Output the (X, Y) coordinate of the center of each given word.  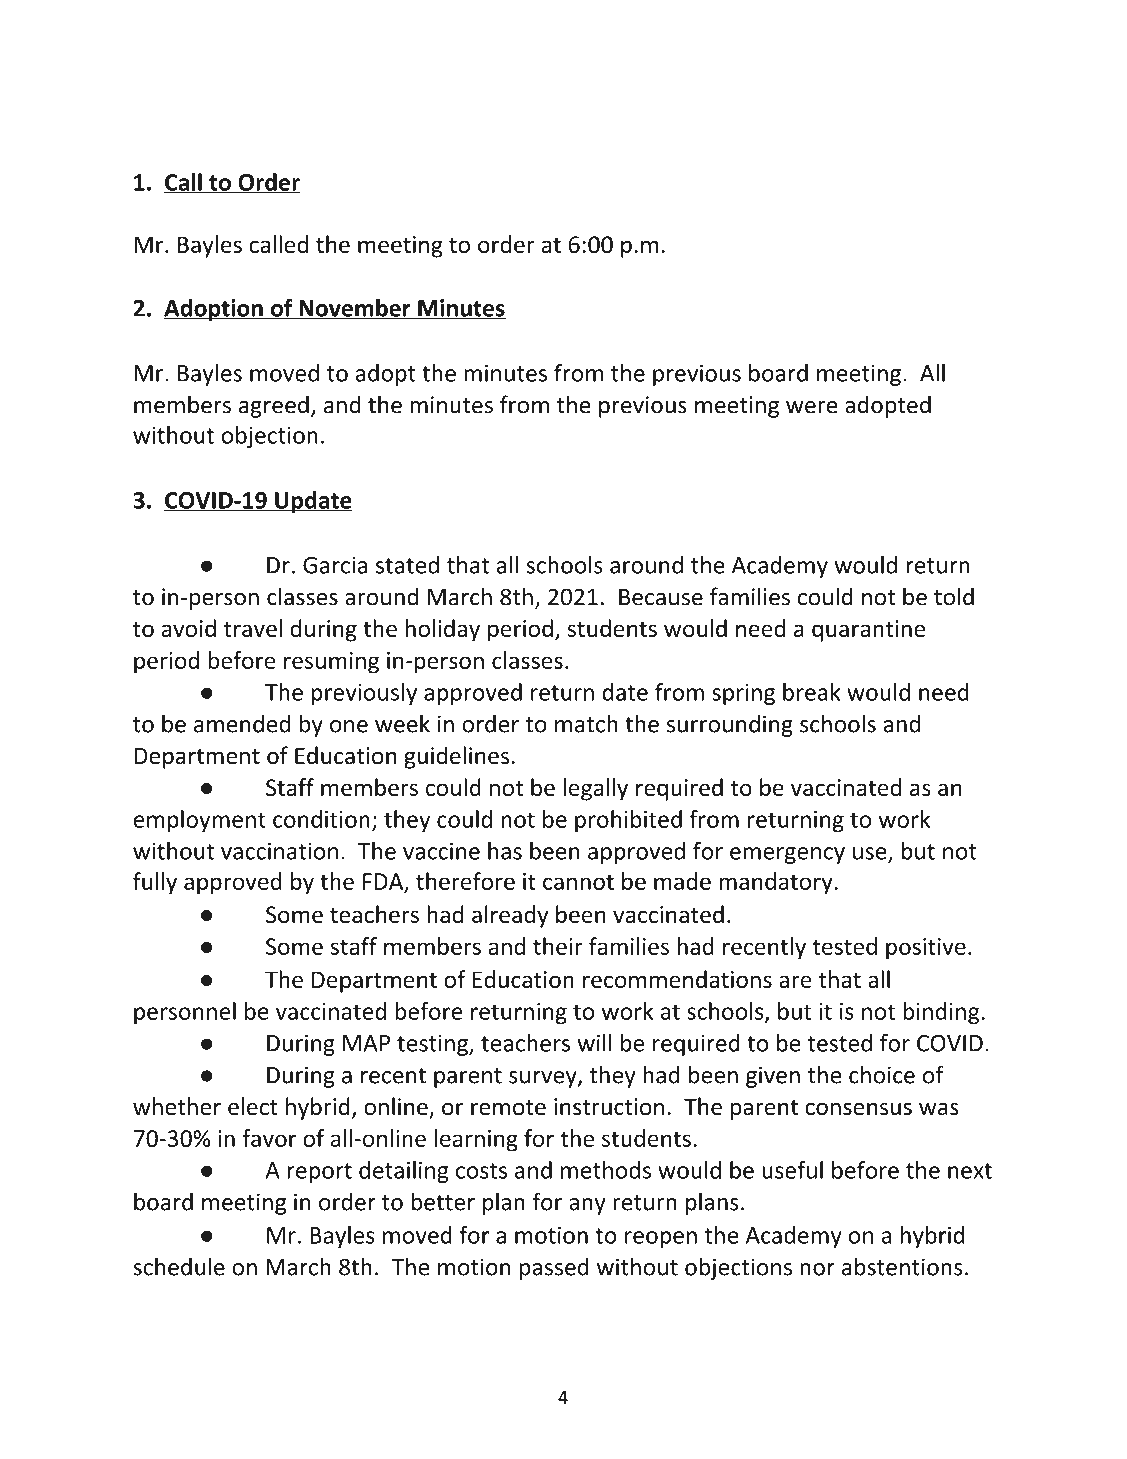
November (355, 309)
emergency (787, 855)
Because (661, 597)
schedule (179, 1266)
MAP (366, 1043)
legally (595, 789)
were (812, 407)
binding (942, 1013)
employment (200, 821)
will (595, 1043)
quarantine (868, 631)
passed (554, 1268)
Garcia (335, 565)
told (954, 596)
